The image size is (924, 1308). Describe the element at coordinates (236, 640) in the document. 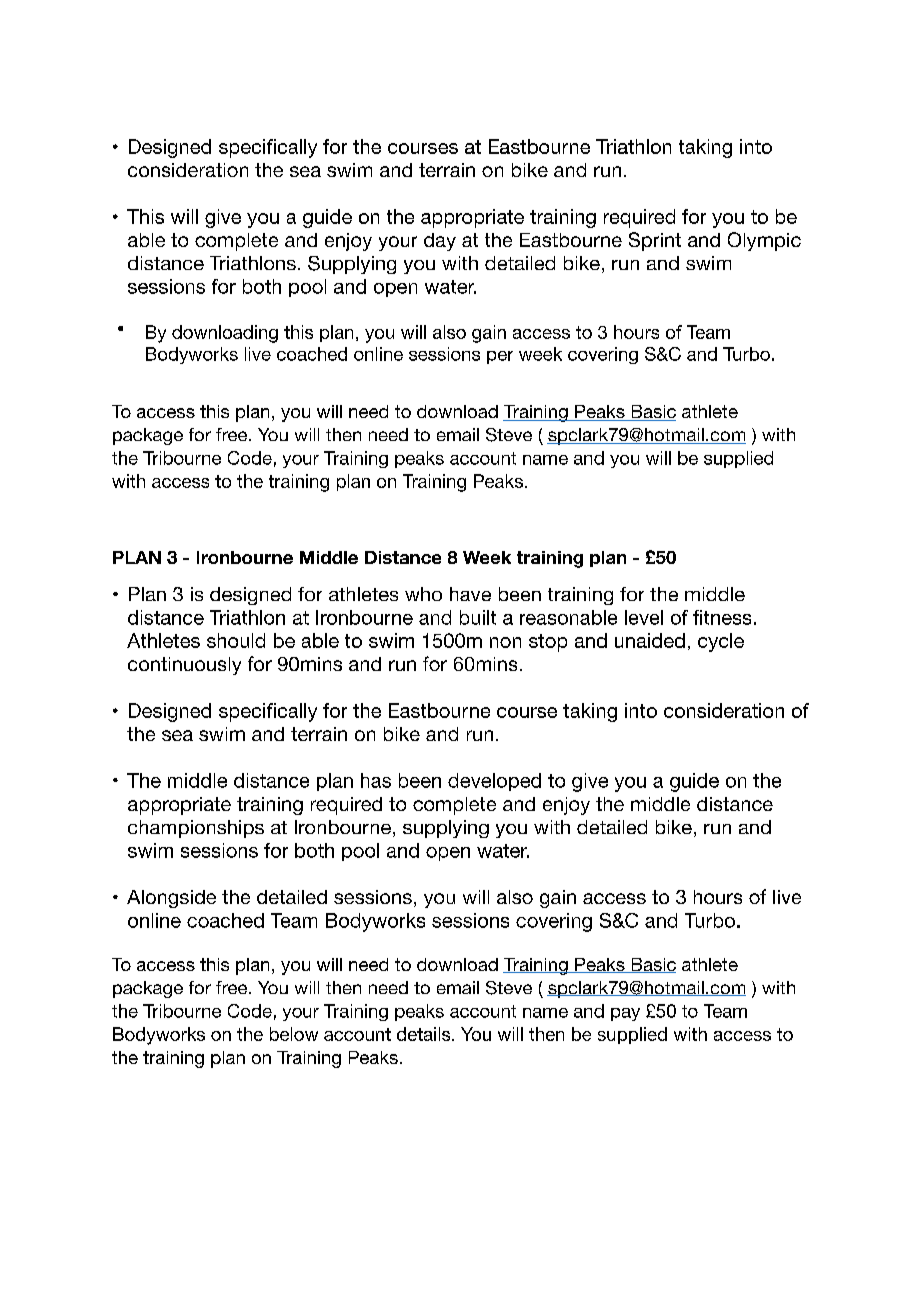

I see `should` at that location.
